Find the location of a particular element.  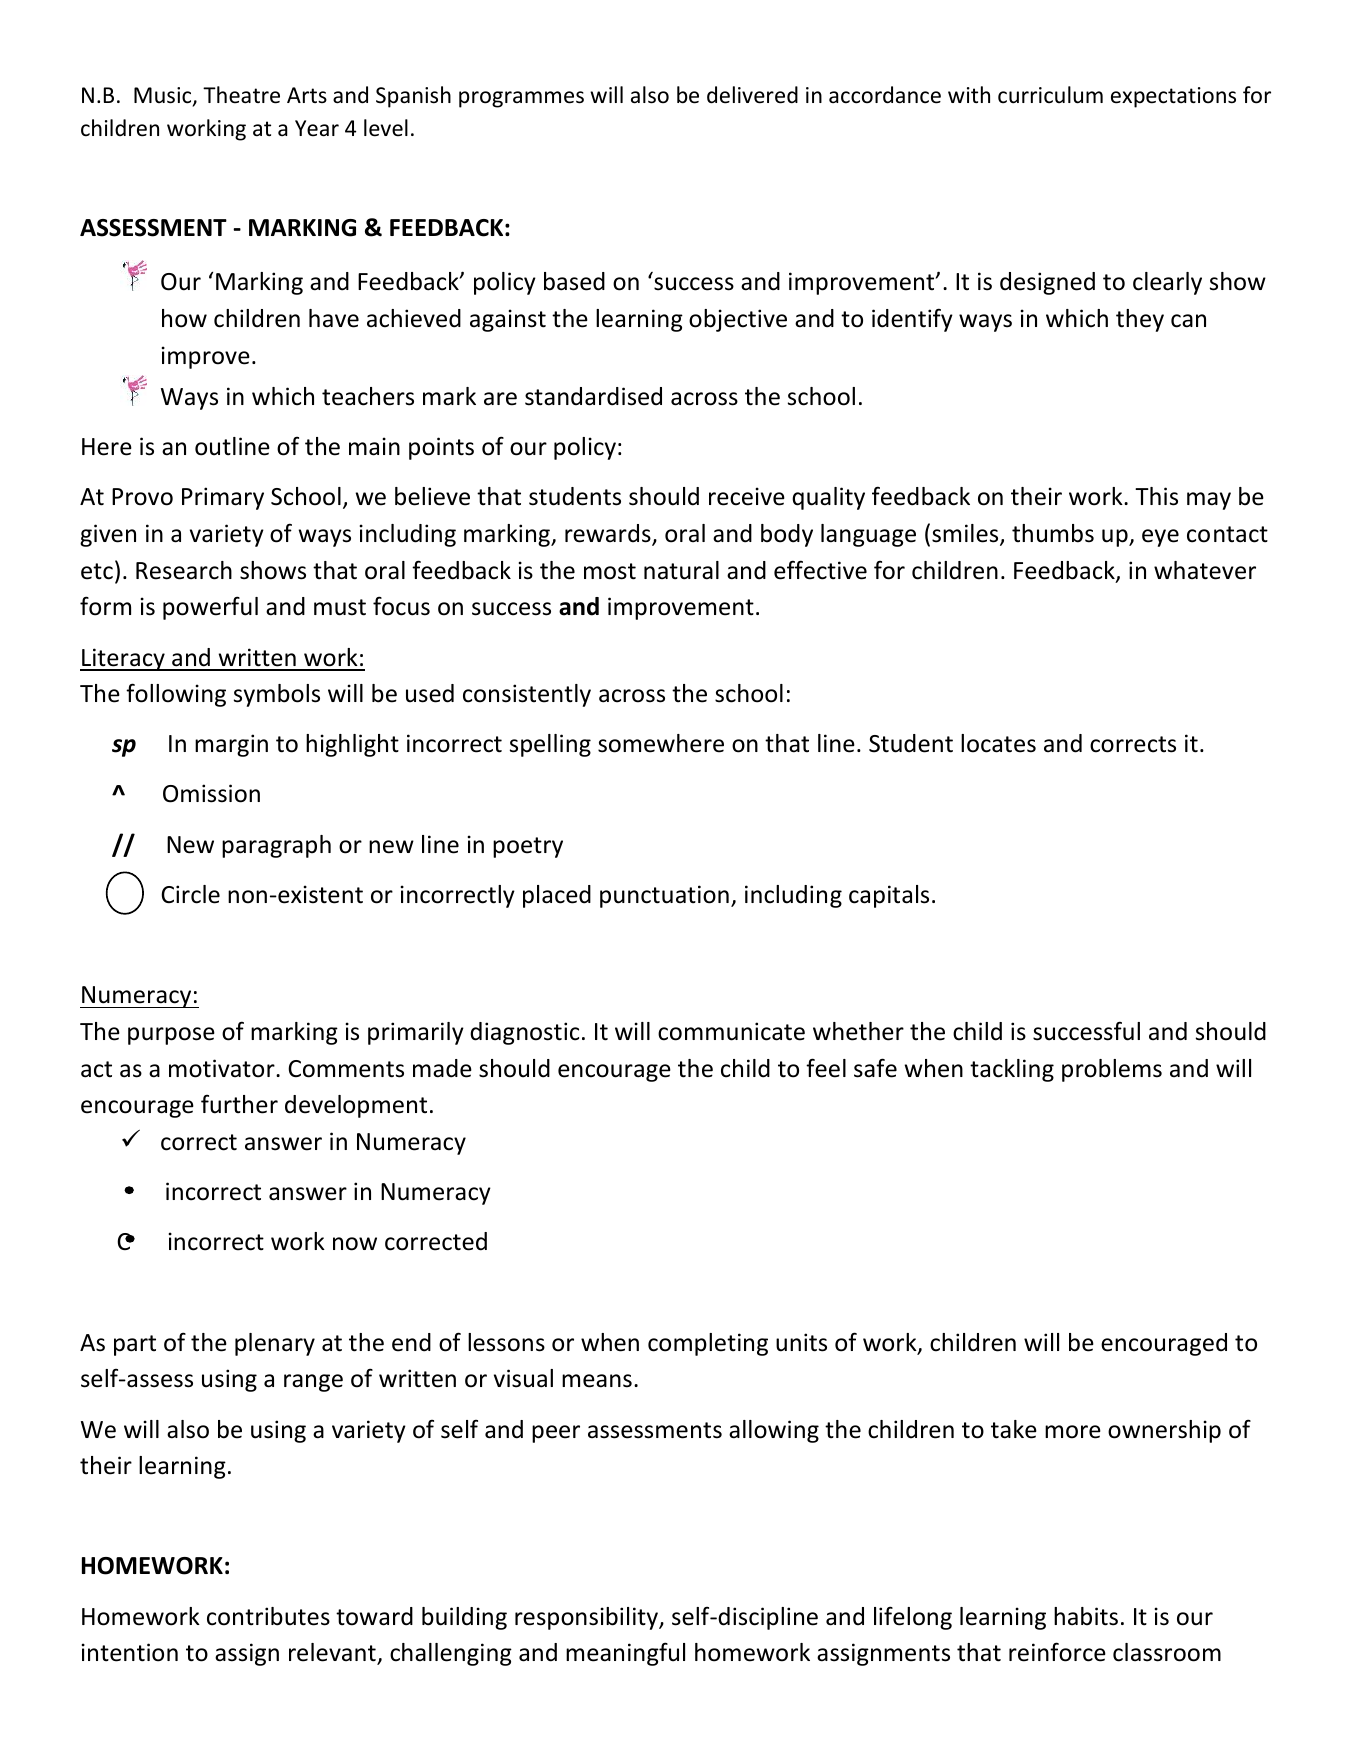

punctuation is located at coordinates (664, 896).
